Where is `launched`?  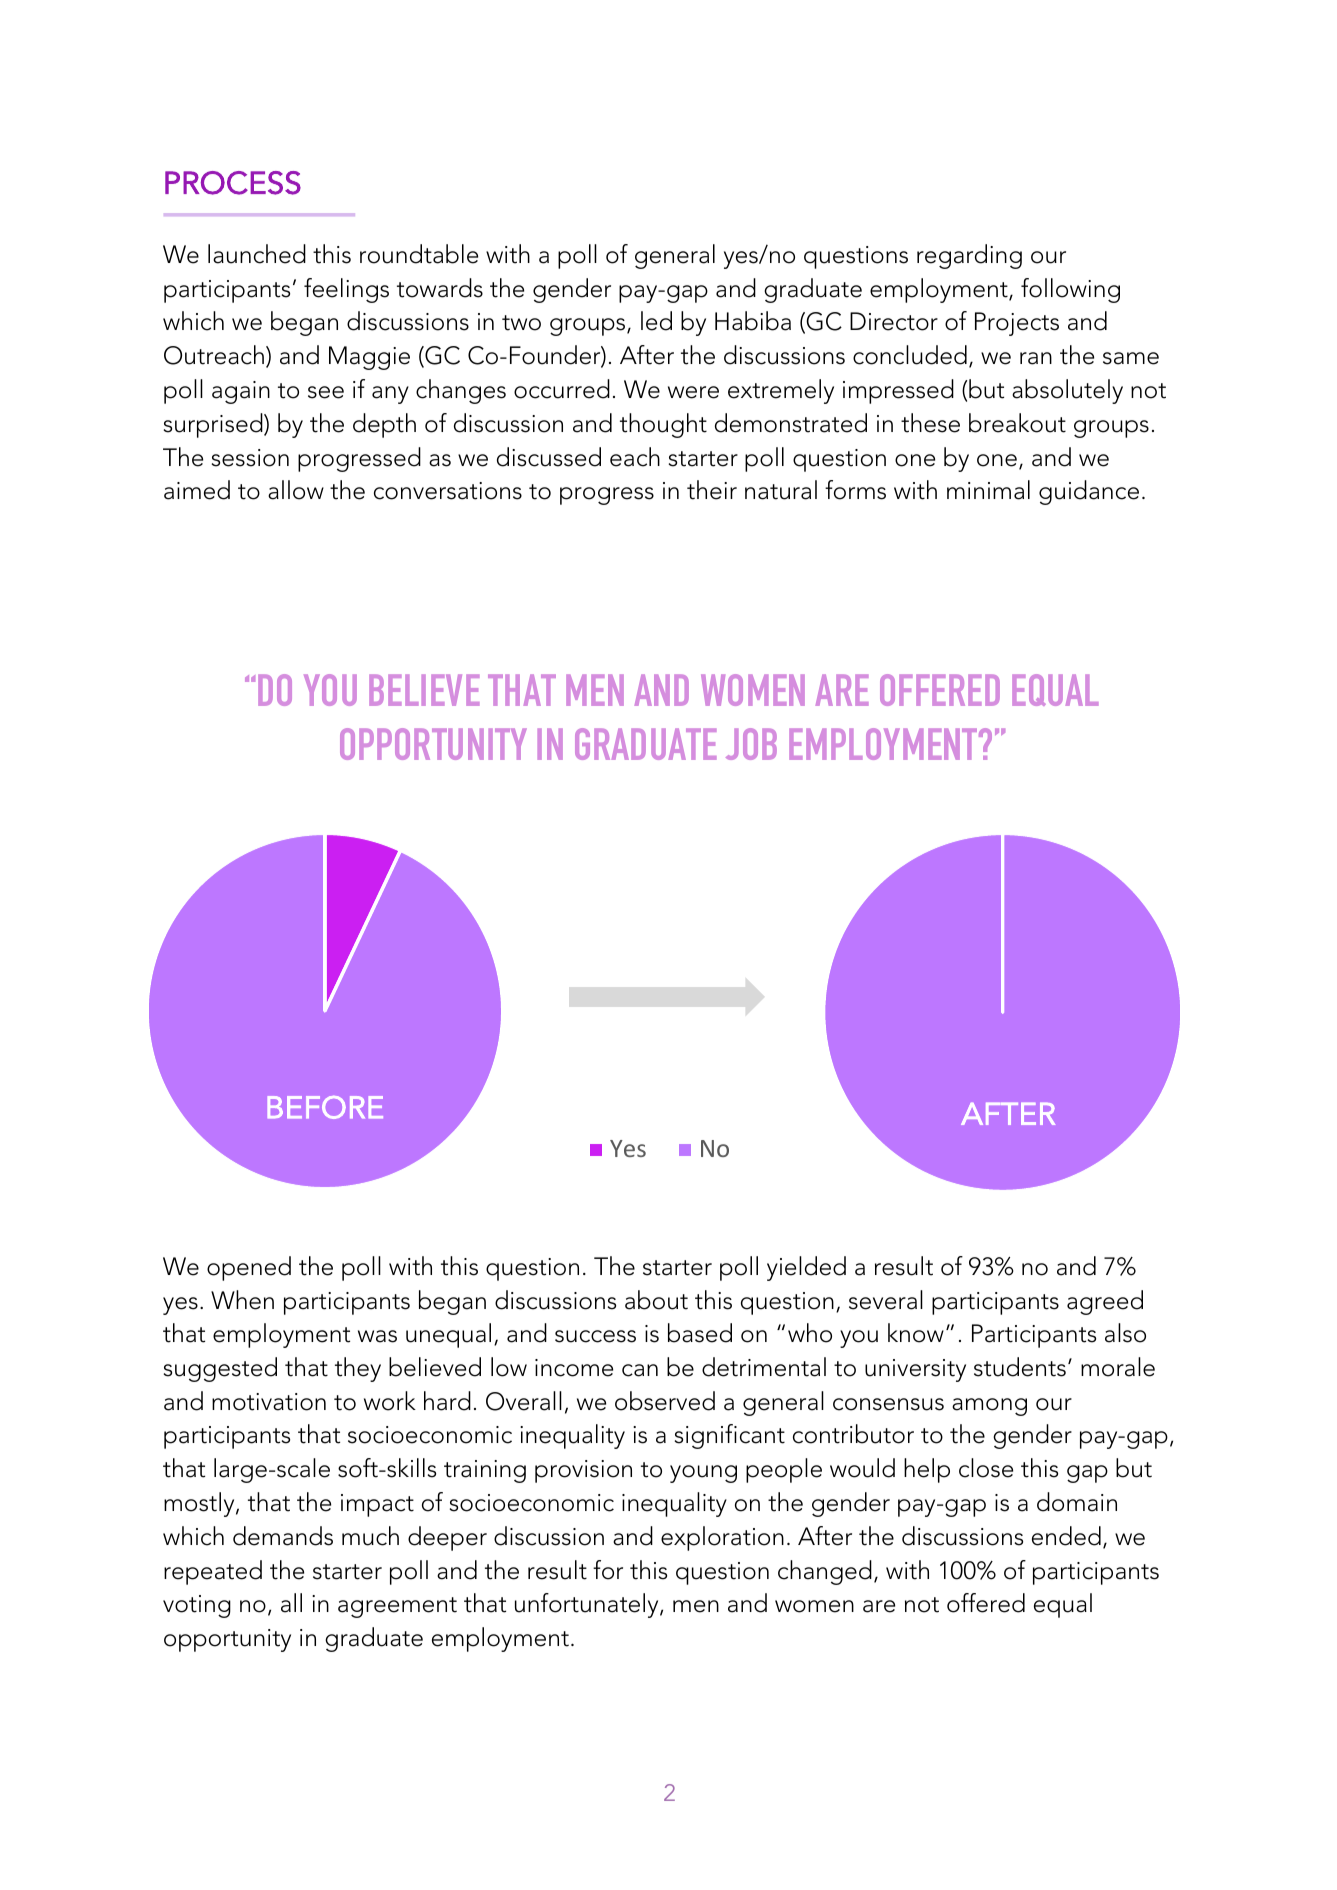 launched is located at coordinates (257, 254).
